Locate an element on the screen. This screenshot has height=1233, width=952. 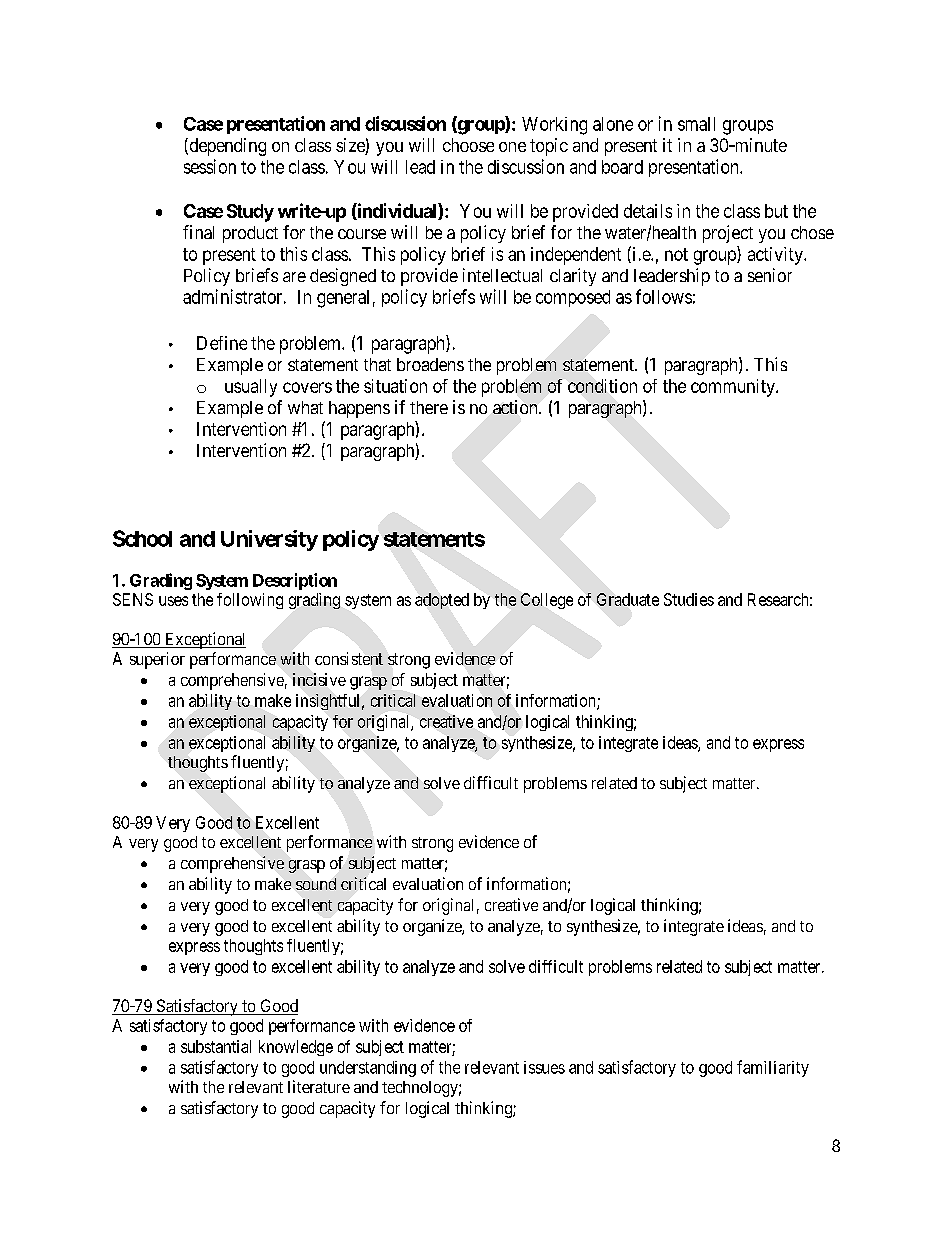
superior is located at coordinates (157, 660).
